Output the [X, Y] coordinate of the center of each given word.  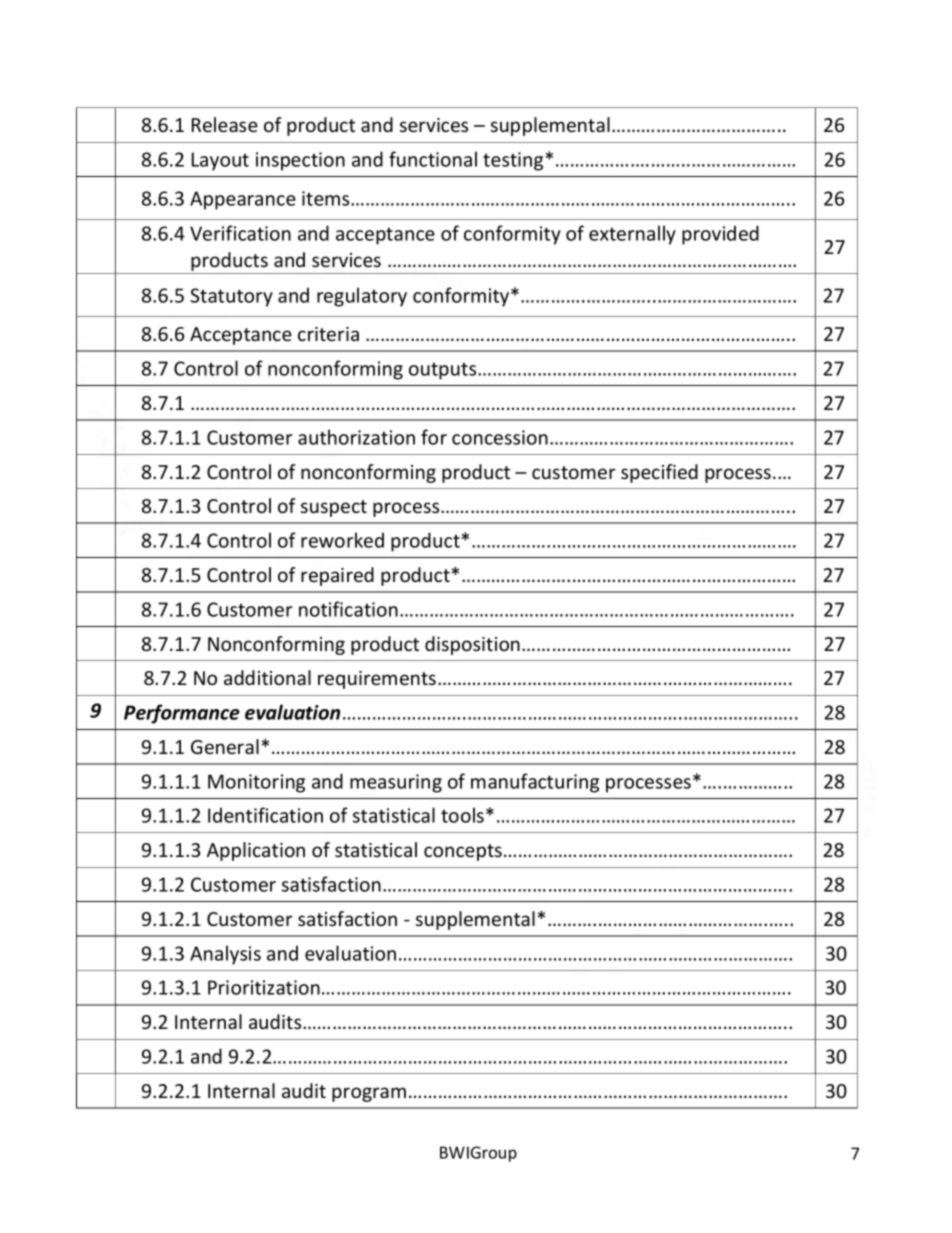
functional [433, 159]
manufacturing [535, 783]
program [369, 1094]
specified [659, 473]
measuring [396, 783]
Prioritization [264, 987]
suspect [334, 508]
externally [632, 235]
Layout [220, 161]
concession [500, 437]
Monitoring [256, 783]
